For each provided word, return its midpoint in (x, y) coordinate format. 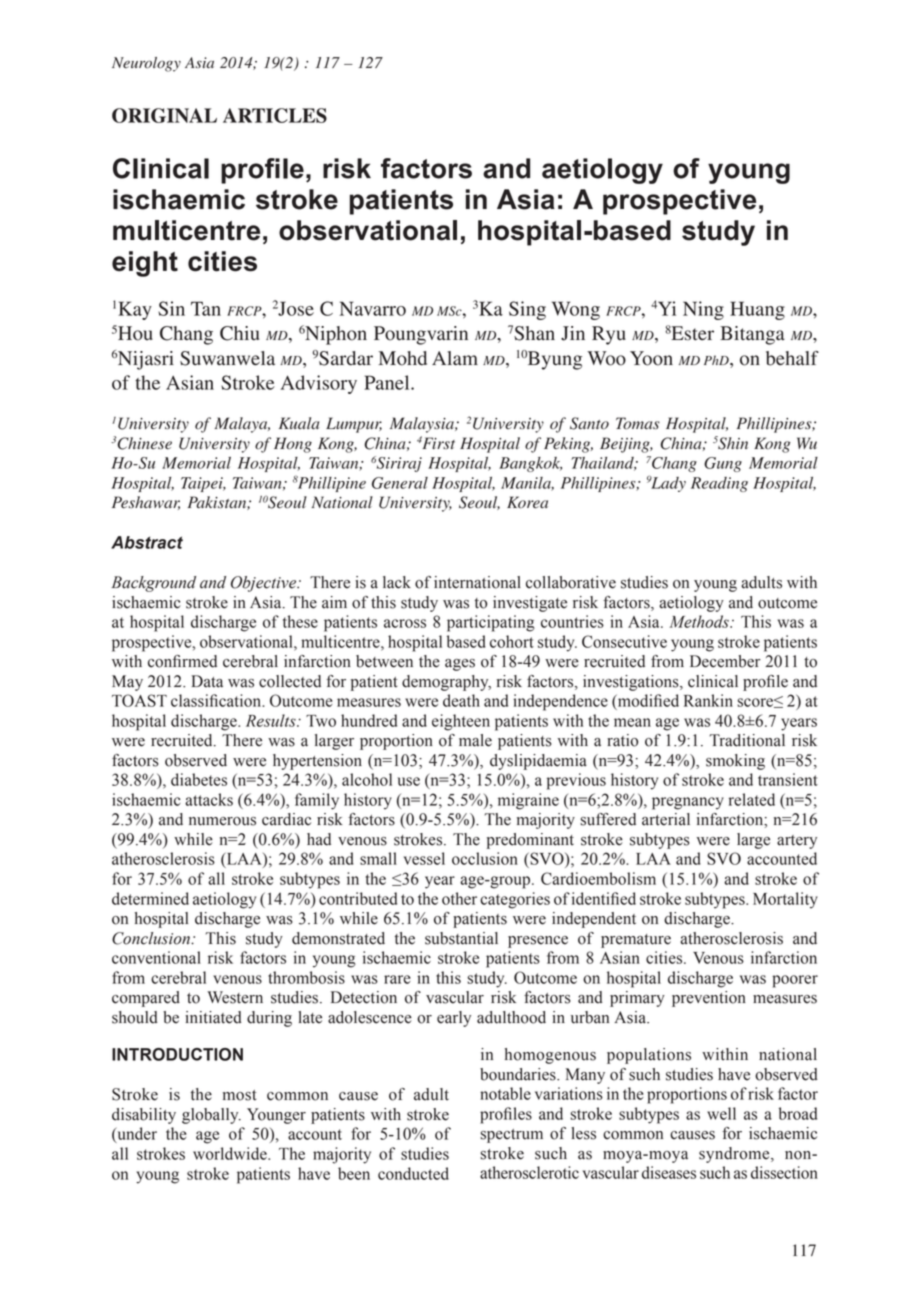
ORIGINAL (164, 115)
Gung (723, 464)
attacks (209, 799)
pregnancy (688, 803)
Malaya (242, 425)
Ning (703, 310)
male (475, 740)
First (438, 443)
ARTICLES (275, 115)
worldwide (231, 1153)
